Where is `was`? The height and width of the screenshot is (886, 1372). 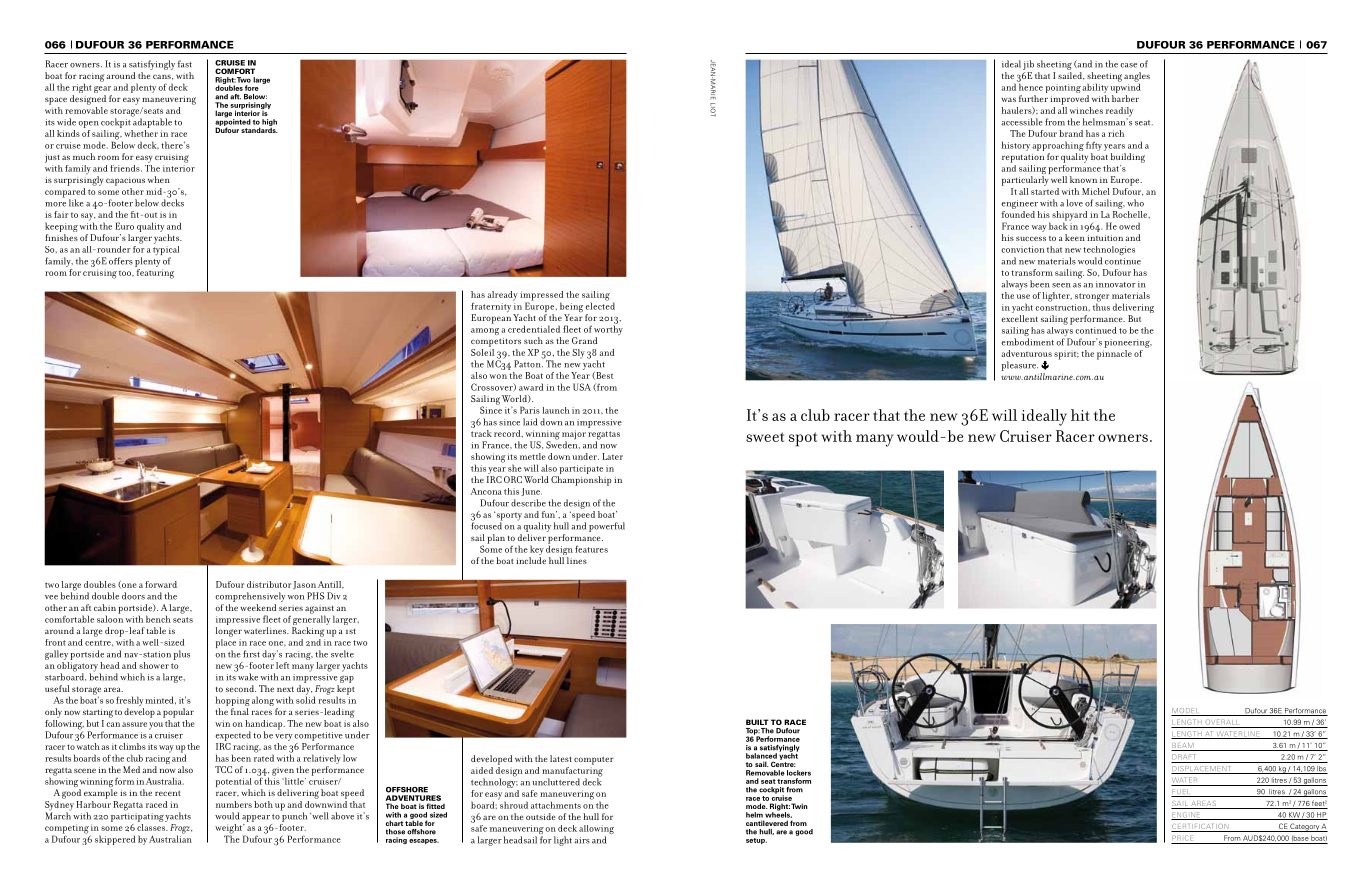
was is located at coordinates (1008, 99).
